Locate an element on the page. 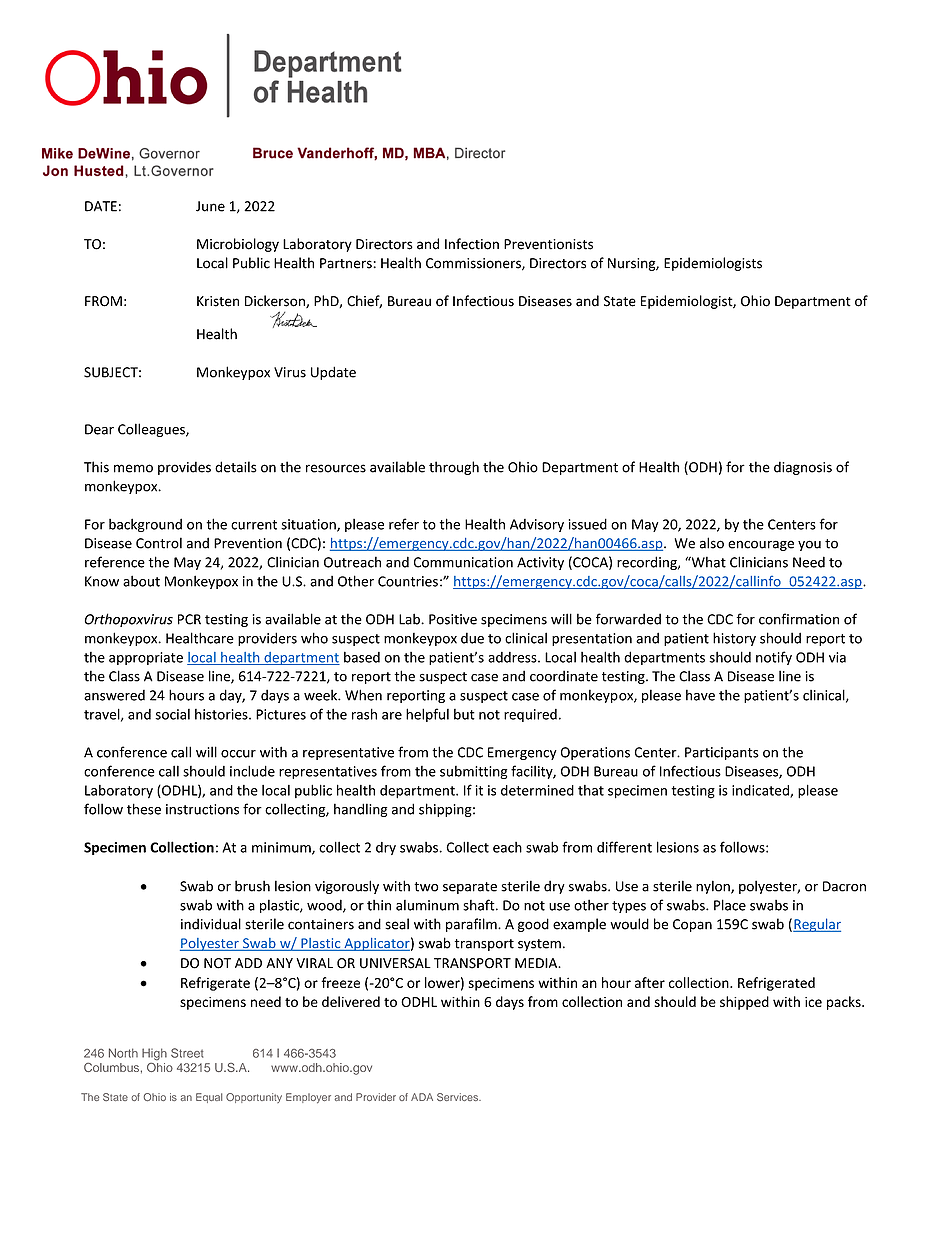 This document has height=1233, width=952. due is located at coordinates (472, 638).
